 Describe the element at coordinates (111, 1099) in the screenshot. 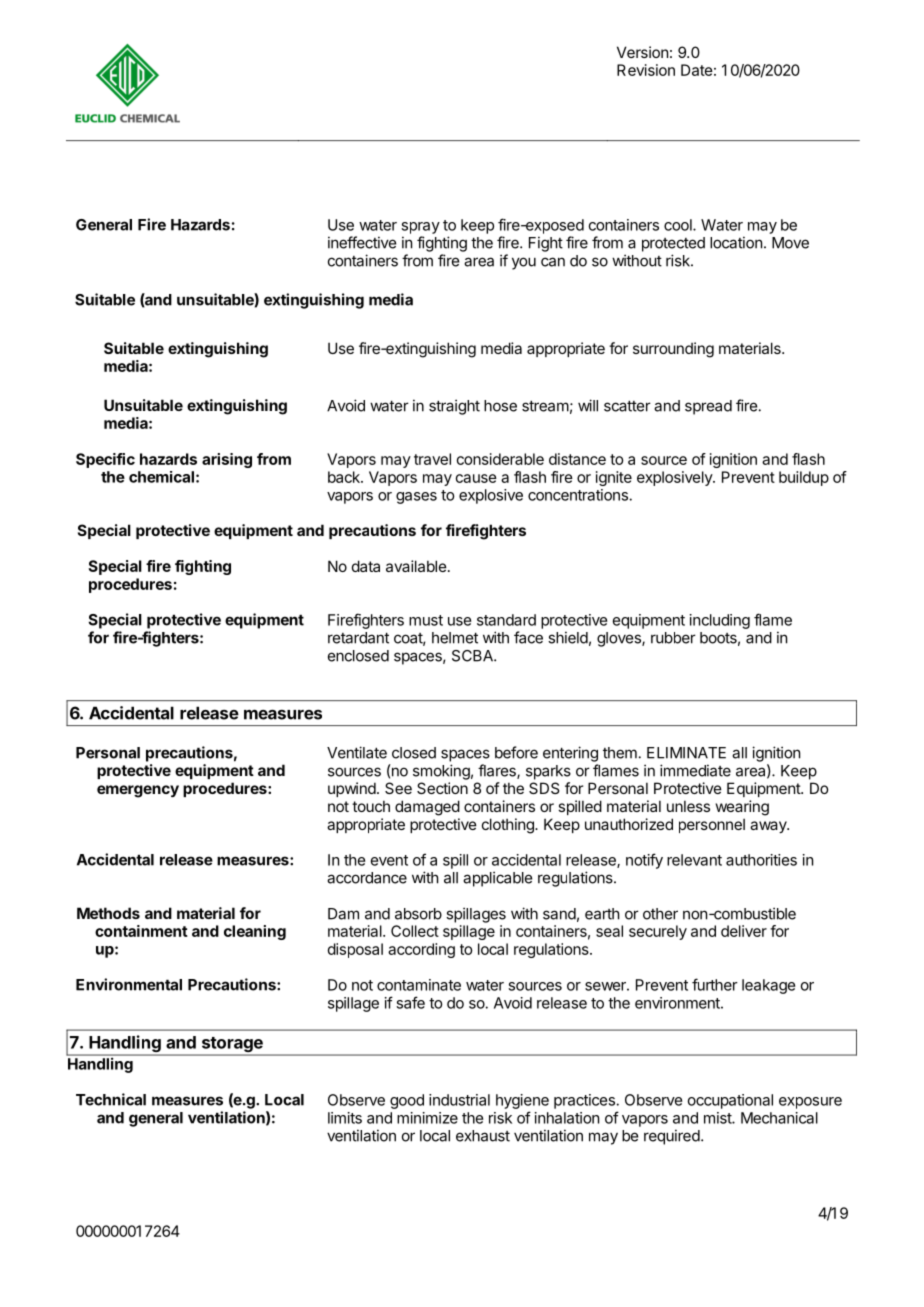

I see `Technical` at that location.
